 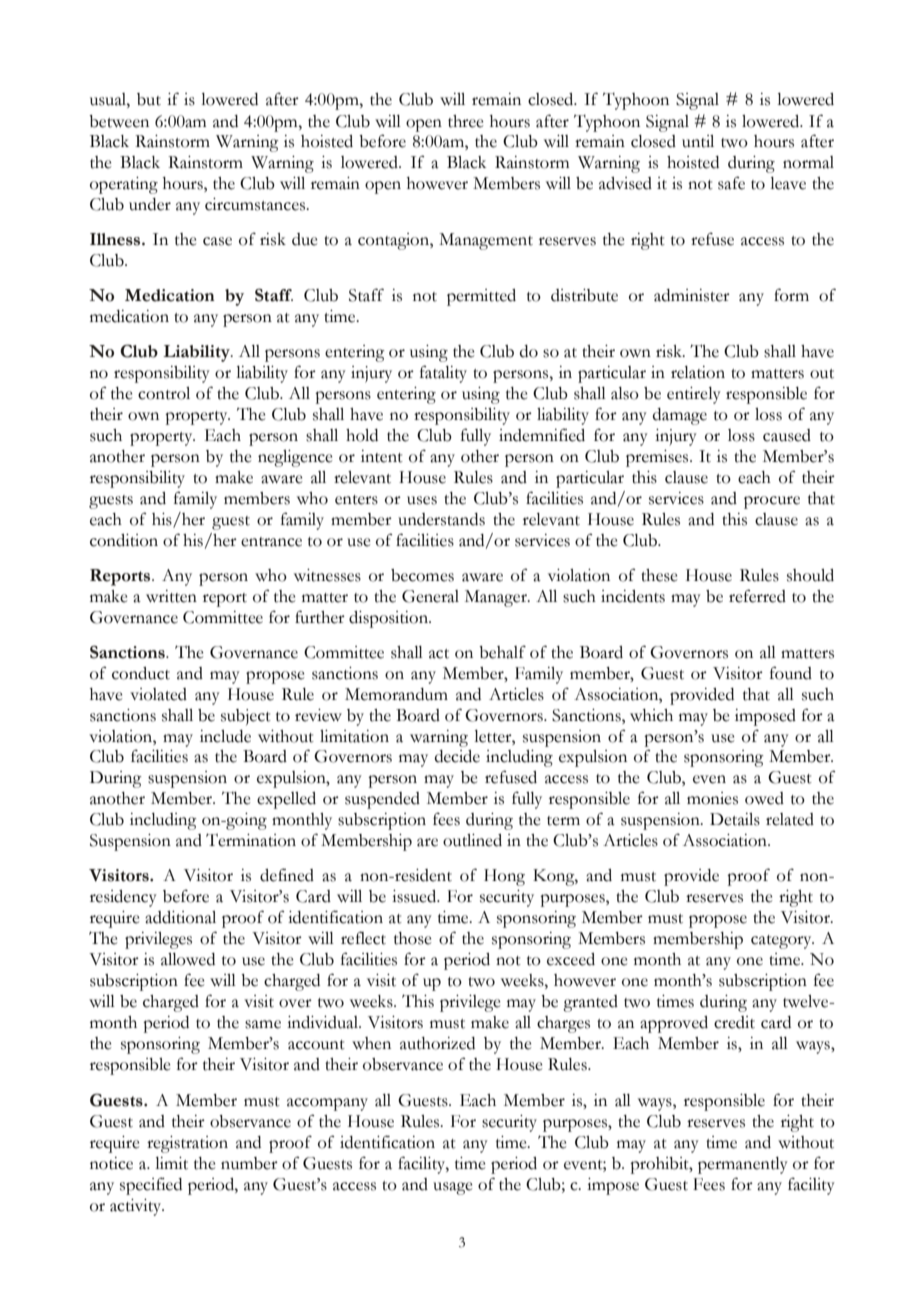 I want to click on category, so click(x=782, y=942).
